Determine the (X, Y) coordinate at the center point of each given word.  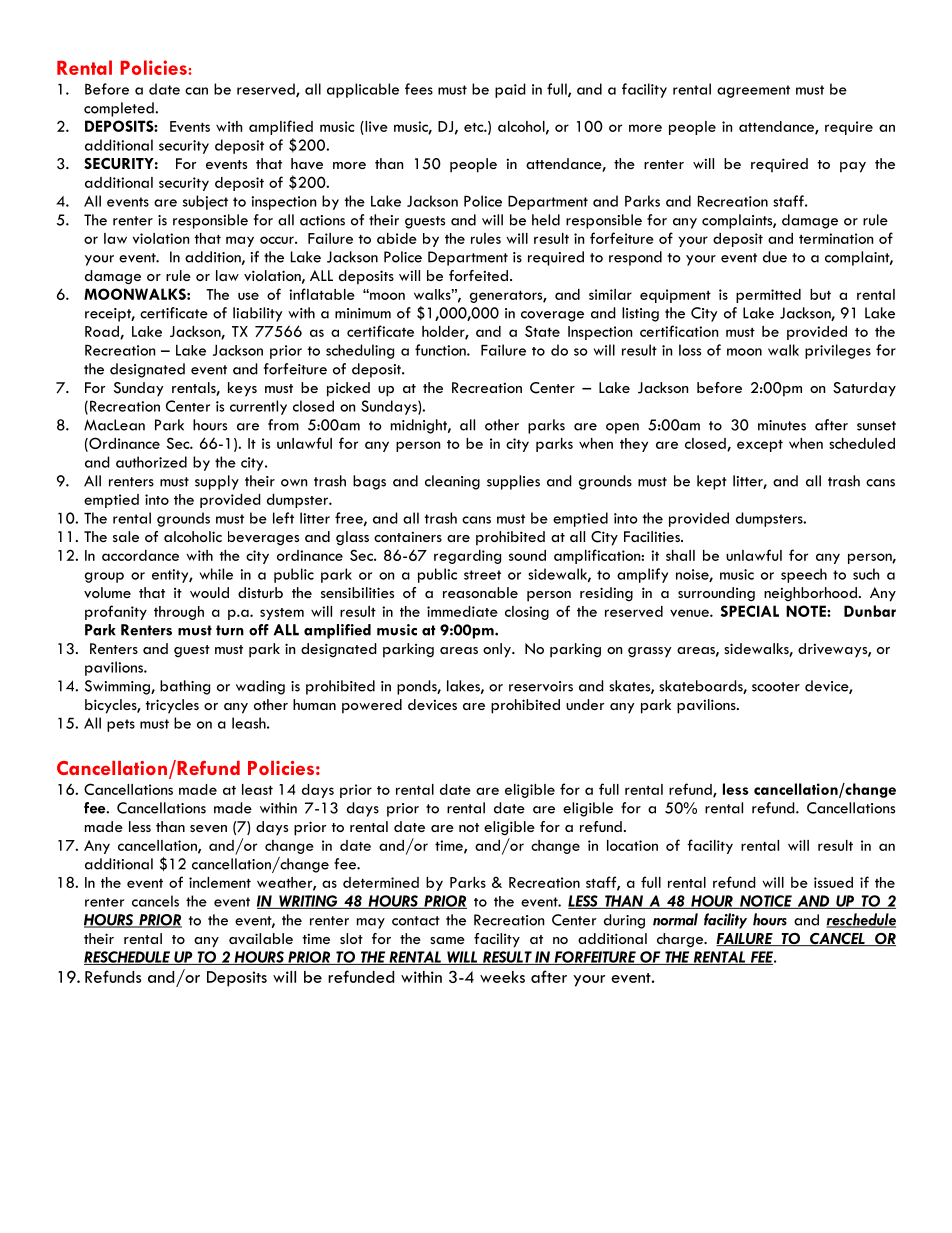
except (760, 446)
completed (120, 109)
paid (510, 90)
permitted (768, 296)
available (261, 938)
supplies (513, 482)
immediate (462, 611)
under (585, 704)
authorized (151, 462)
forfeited (478, 275)
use (248, 296)
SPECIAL (750, 611)
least (257, 789)
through (179, 613)
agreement (753, 91)
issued (833, 882)
